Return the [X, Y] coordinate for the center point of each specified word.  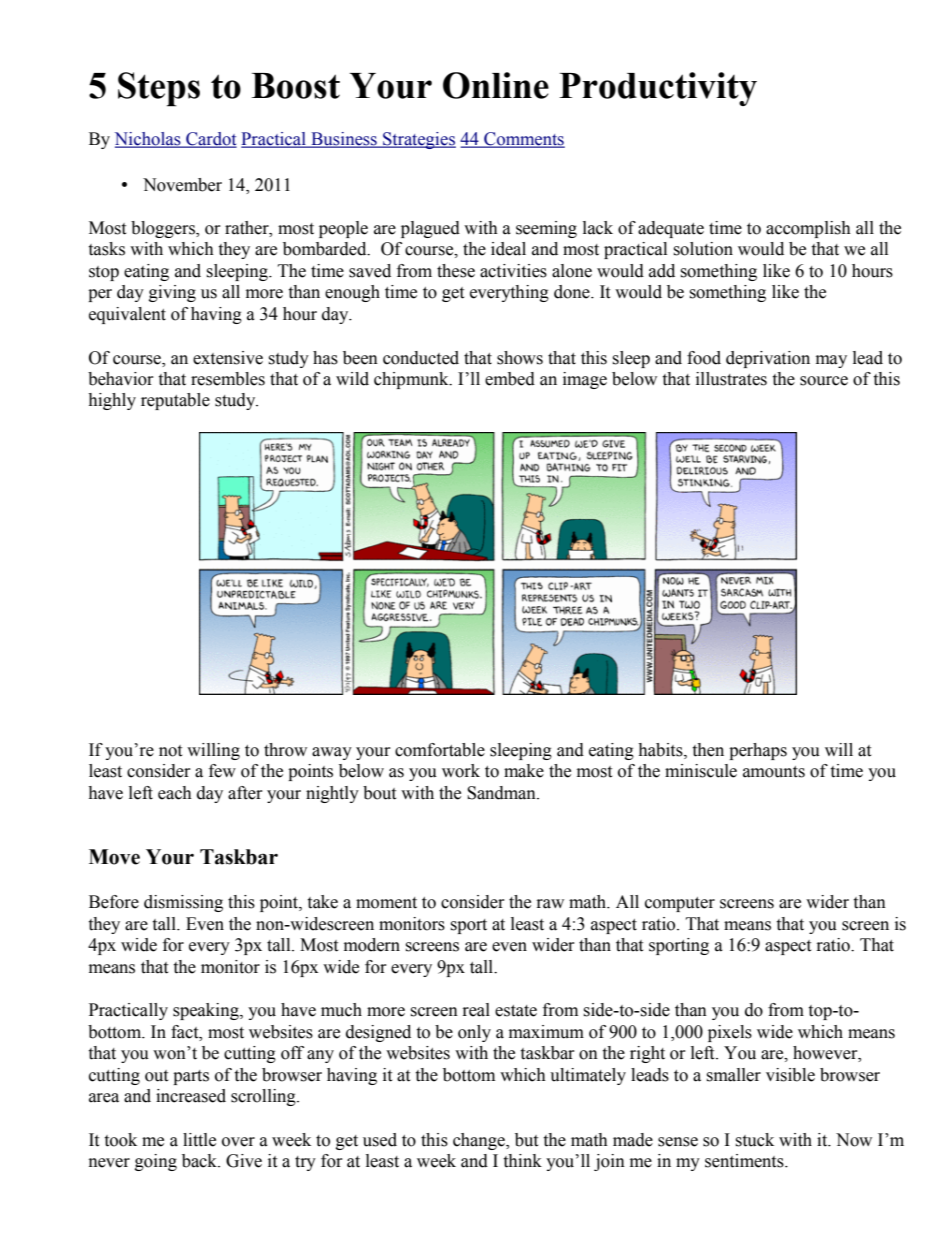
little [199, 1140]
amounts [774, 772]
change [480, 1141]
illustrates [731, 379]
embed [510, 379]
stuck [754, 1140]
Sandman [502, 793]
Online [496, 85]
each [175, 793]
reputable [175, 401]
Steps [159, 89]
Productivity [658, 89]
